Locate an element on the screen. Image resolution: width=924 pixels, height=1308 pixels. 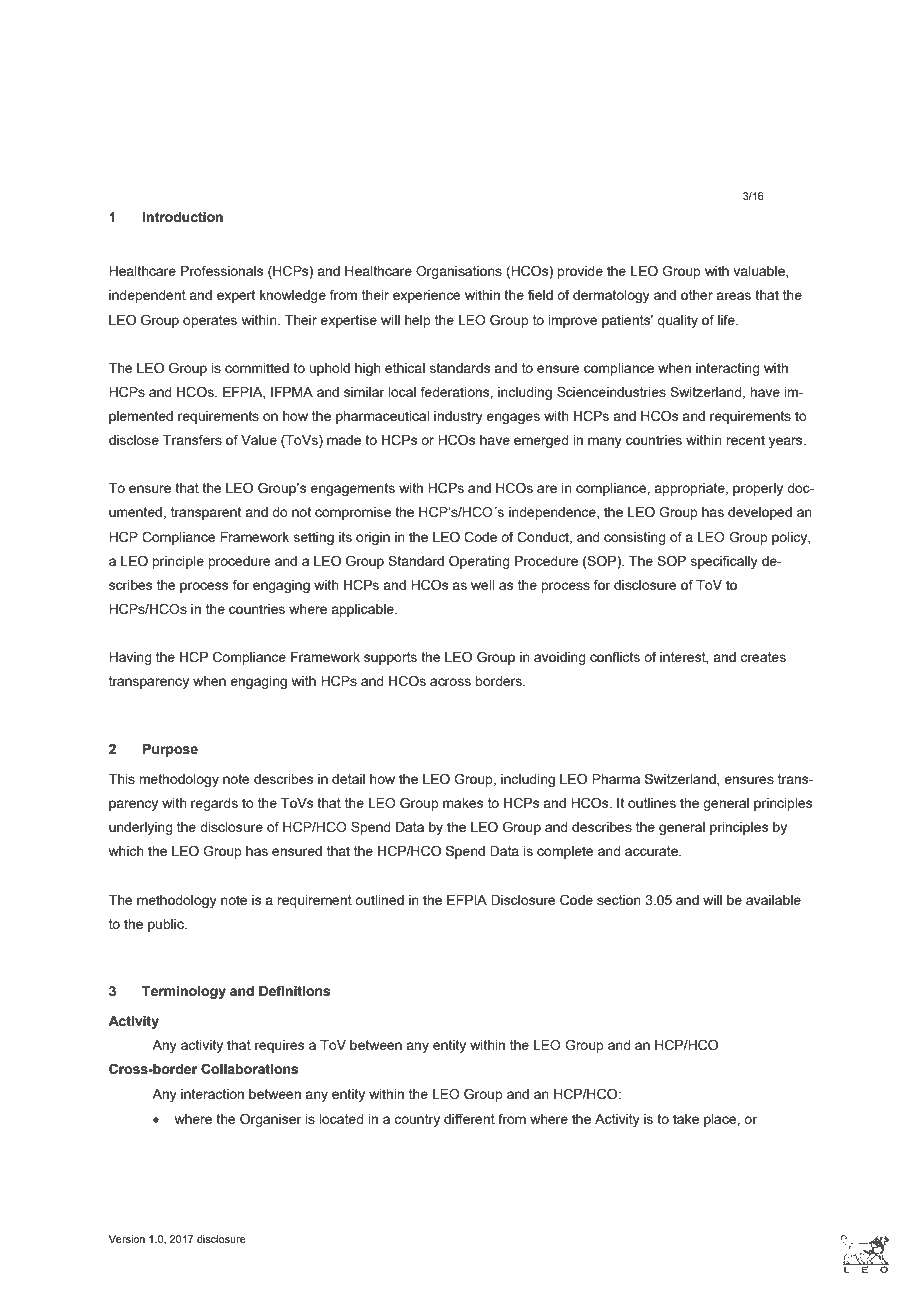
specifically is located at coordinates (724, 562).
